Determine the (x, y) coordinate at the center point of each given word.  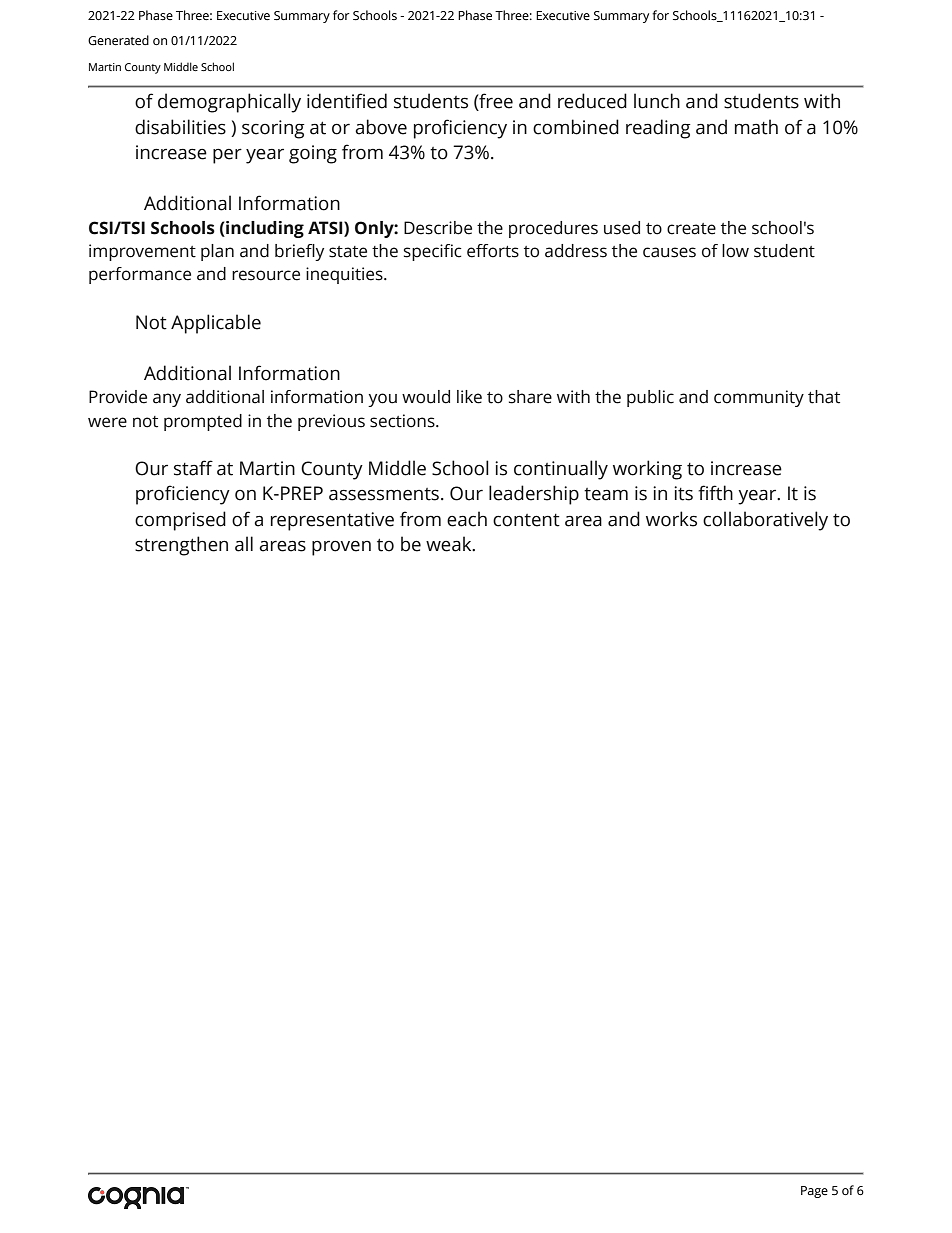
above (381, 127)
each (467, 519)
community (759, 398)
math (756, 127)
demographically (229, 103)
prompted (203, 422)
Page (814, 1192)
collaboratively (765, 521)
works (671, 519)
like (469, 397)
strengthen (181, 546)
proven (341, 548)
